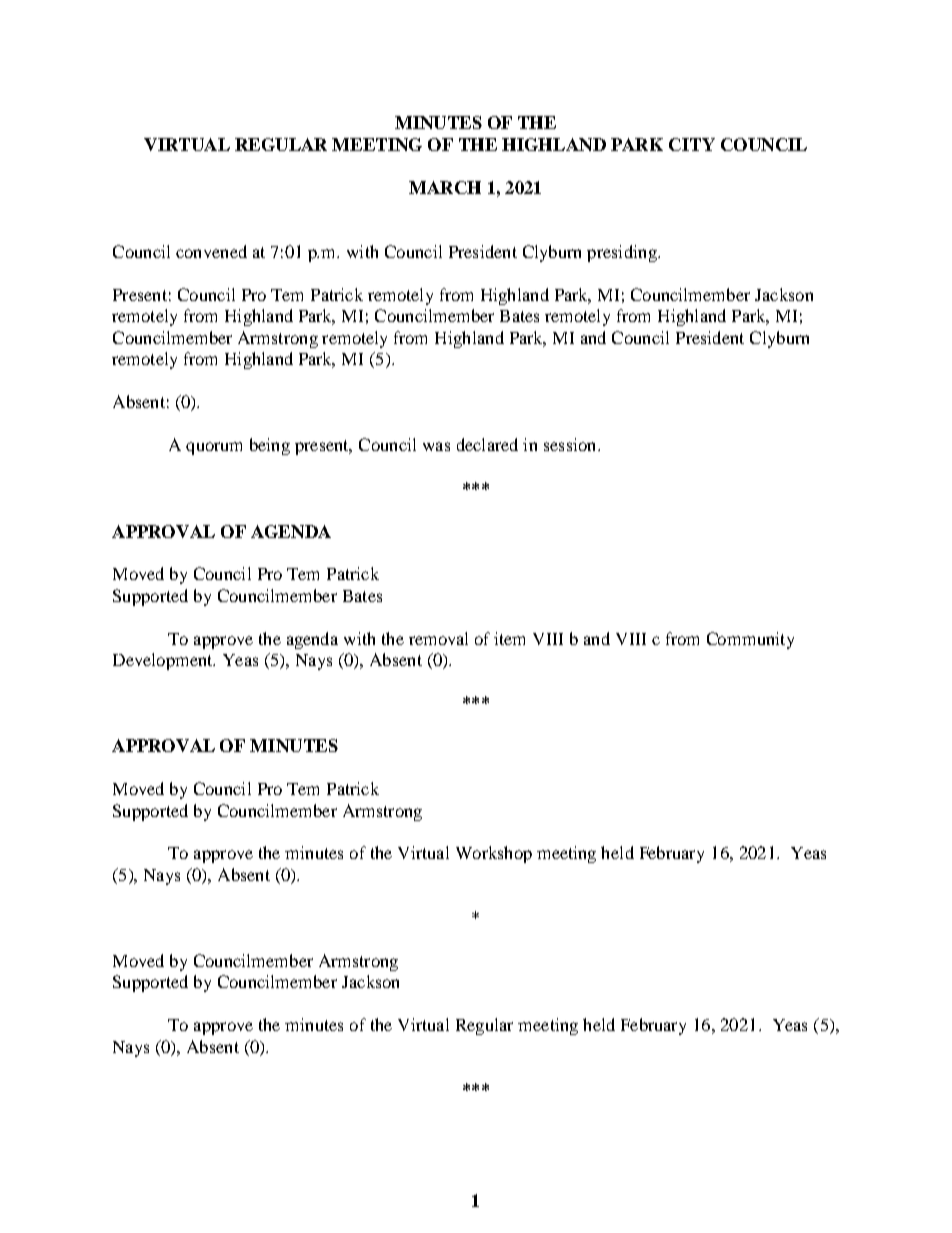 This page has width=952, height=1233. Describe the element at coordinates (214, 448) in the page. I see `quorum` at that location.
